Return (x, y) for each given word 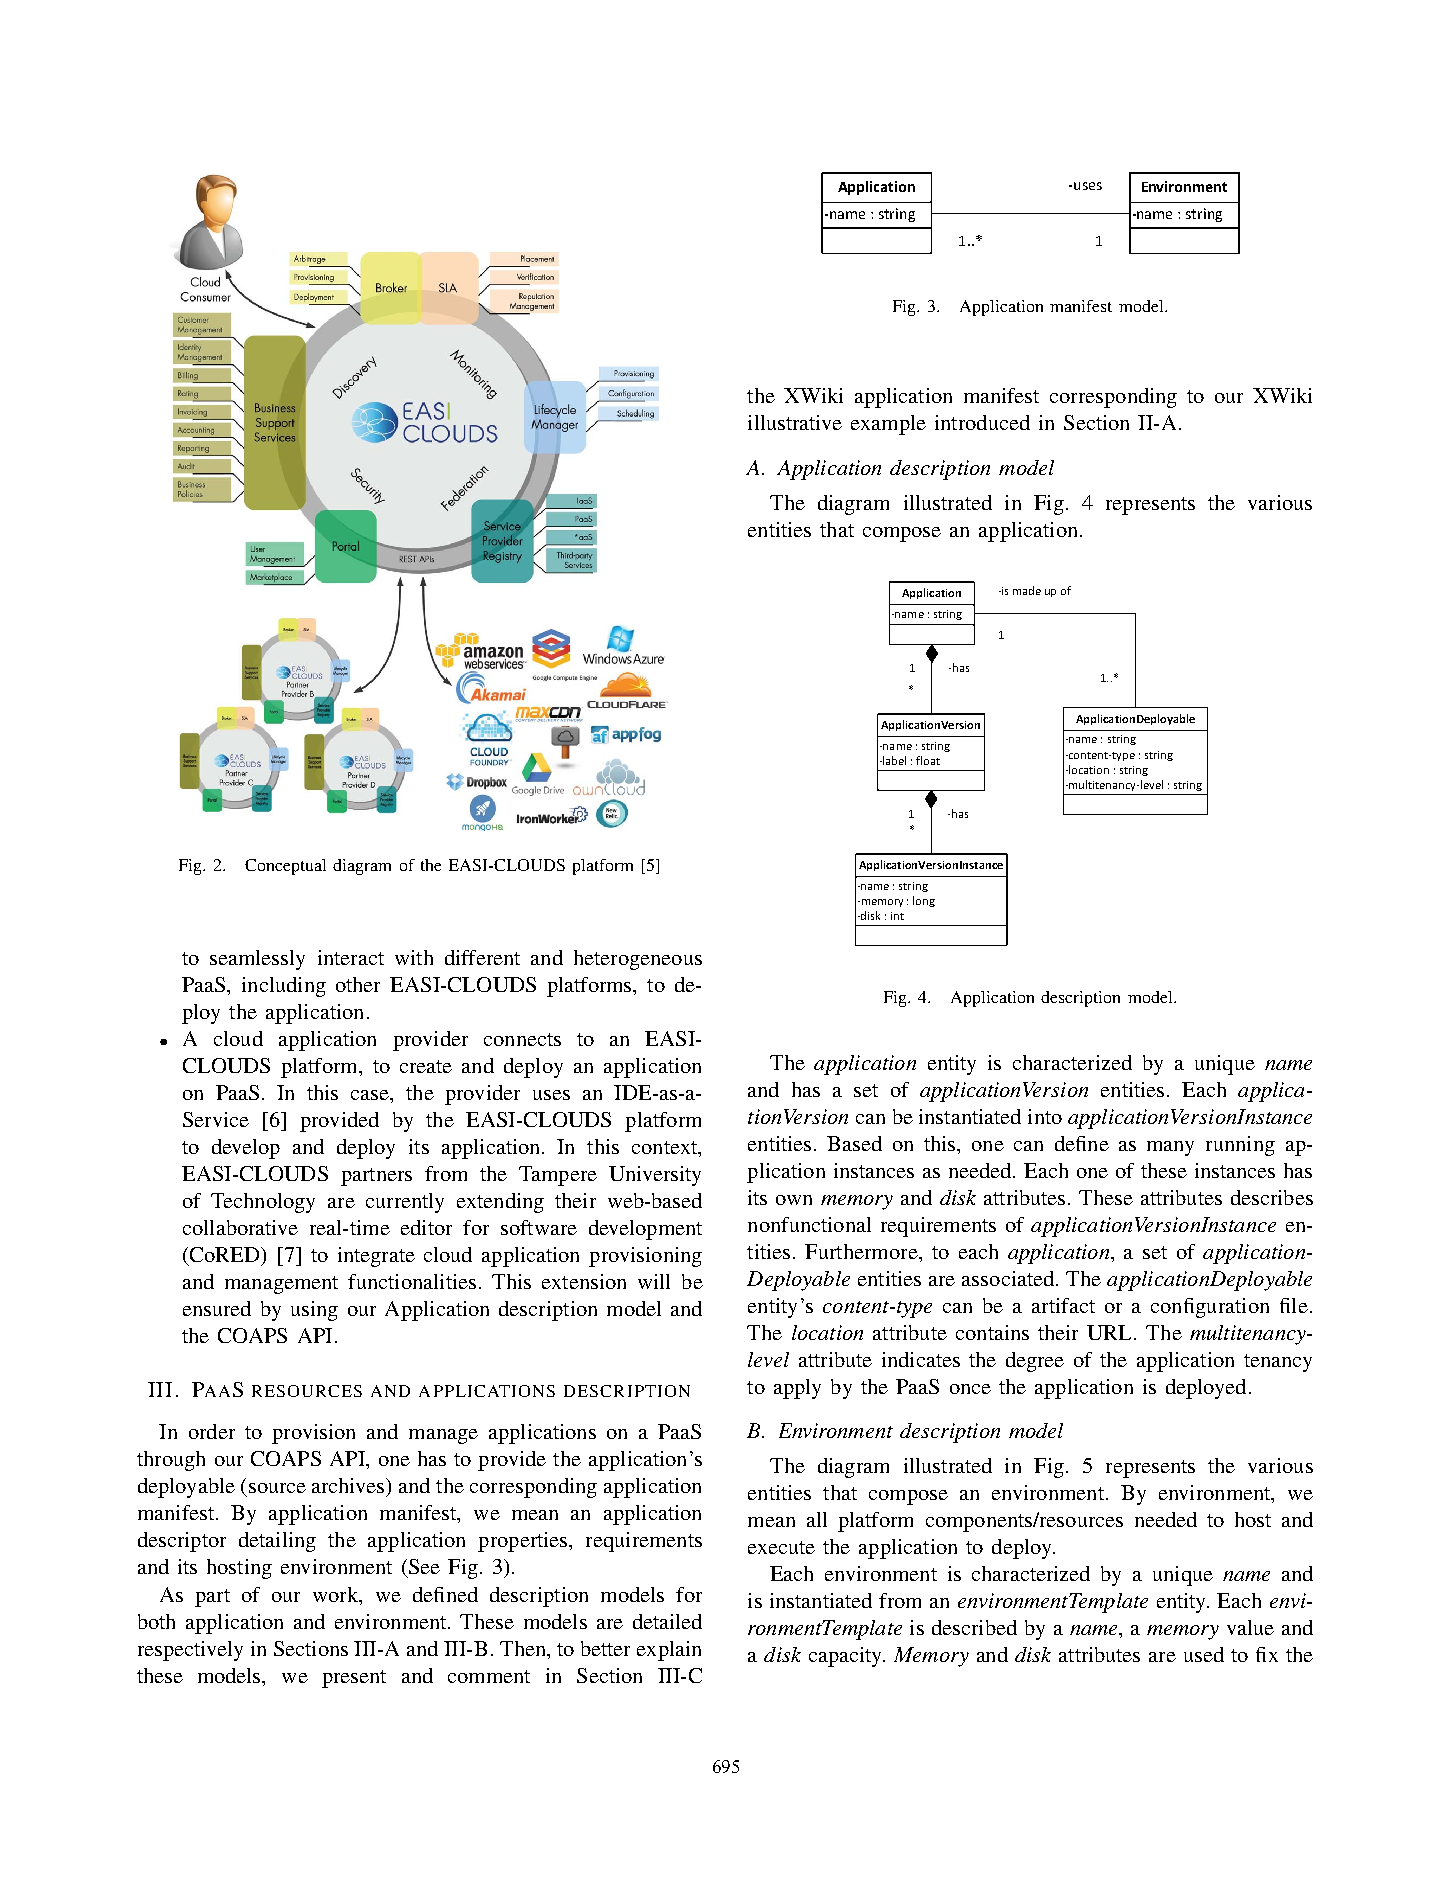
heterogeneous (638, 960)
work (337, 1596)
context (665, 1147)
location (827, 1332)
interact (351, 957)
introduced (982, 422)
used (1204, 1654)
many (1170, 1148)
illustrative (795, 422)
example (888, 425)
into (1045, 1116)
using (314, 1311)
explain (669, 1651)
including (284, 987)
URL (1111, 1332)
